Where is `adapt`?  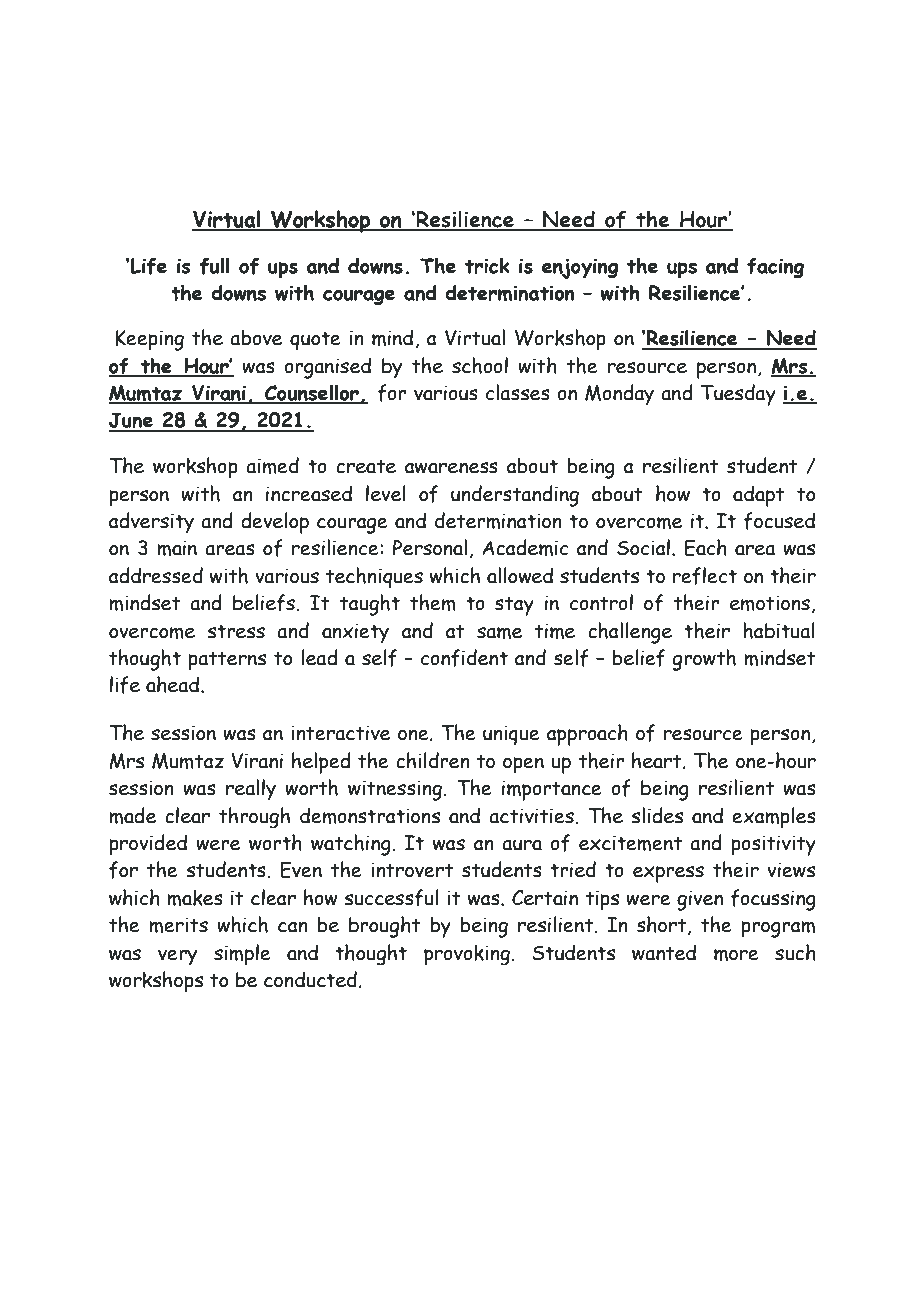 adapt is located at coordinates (758, 496).
